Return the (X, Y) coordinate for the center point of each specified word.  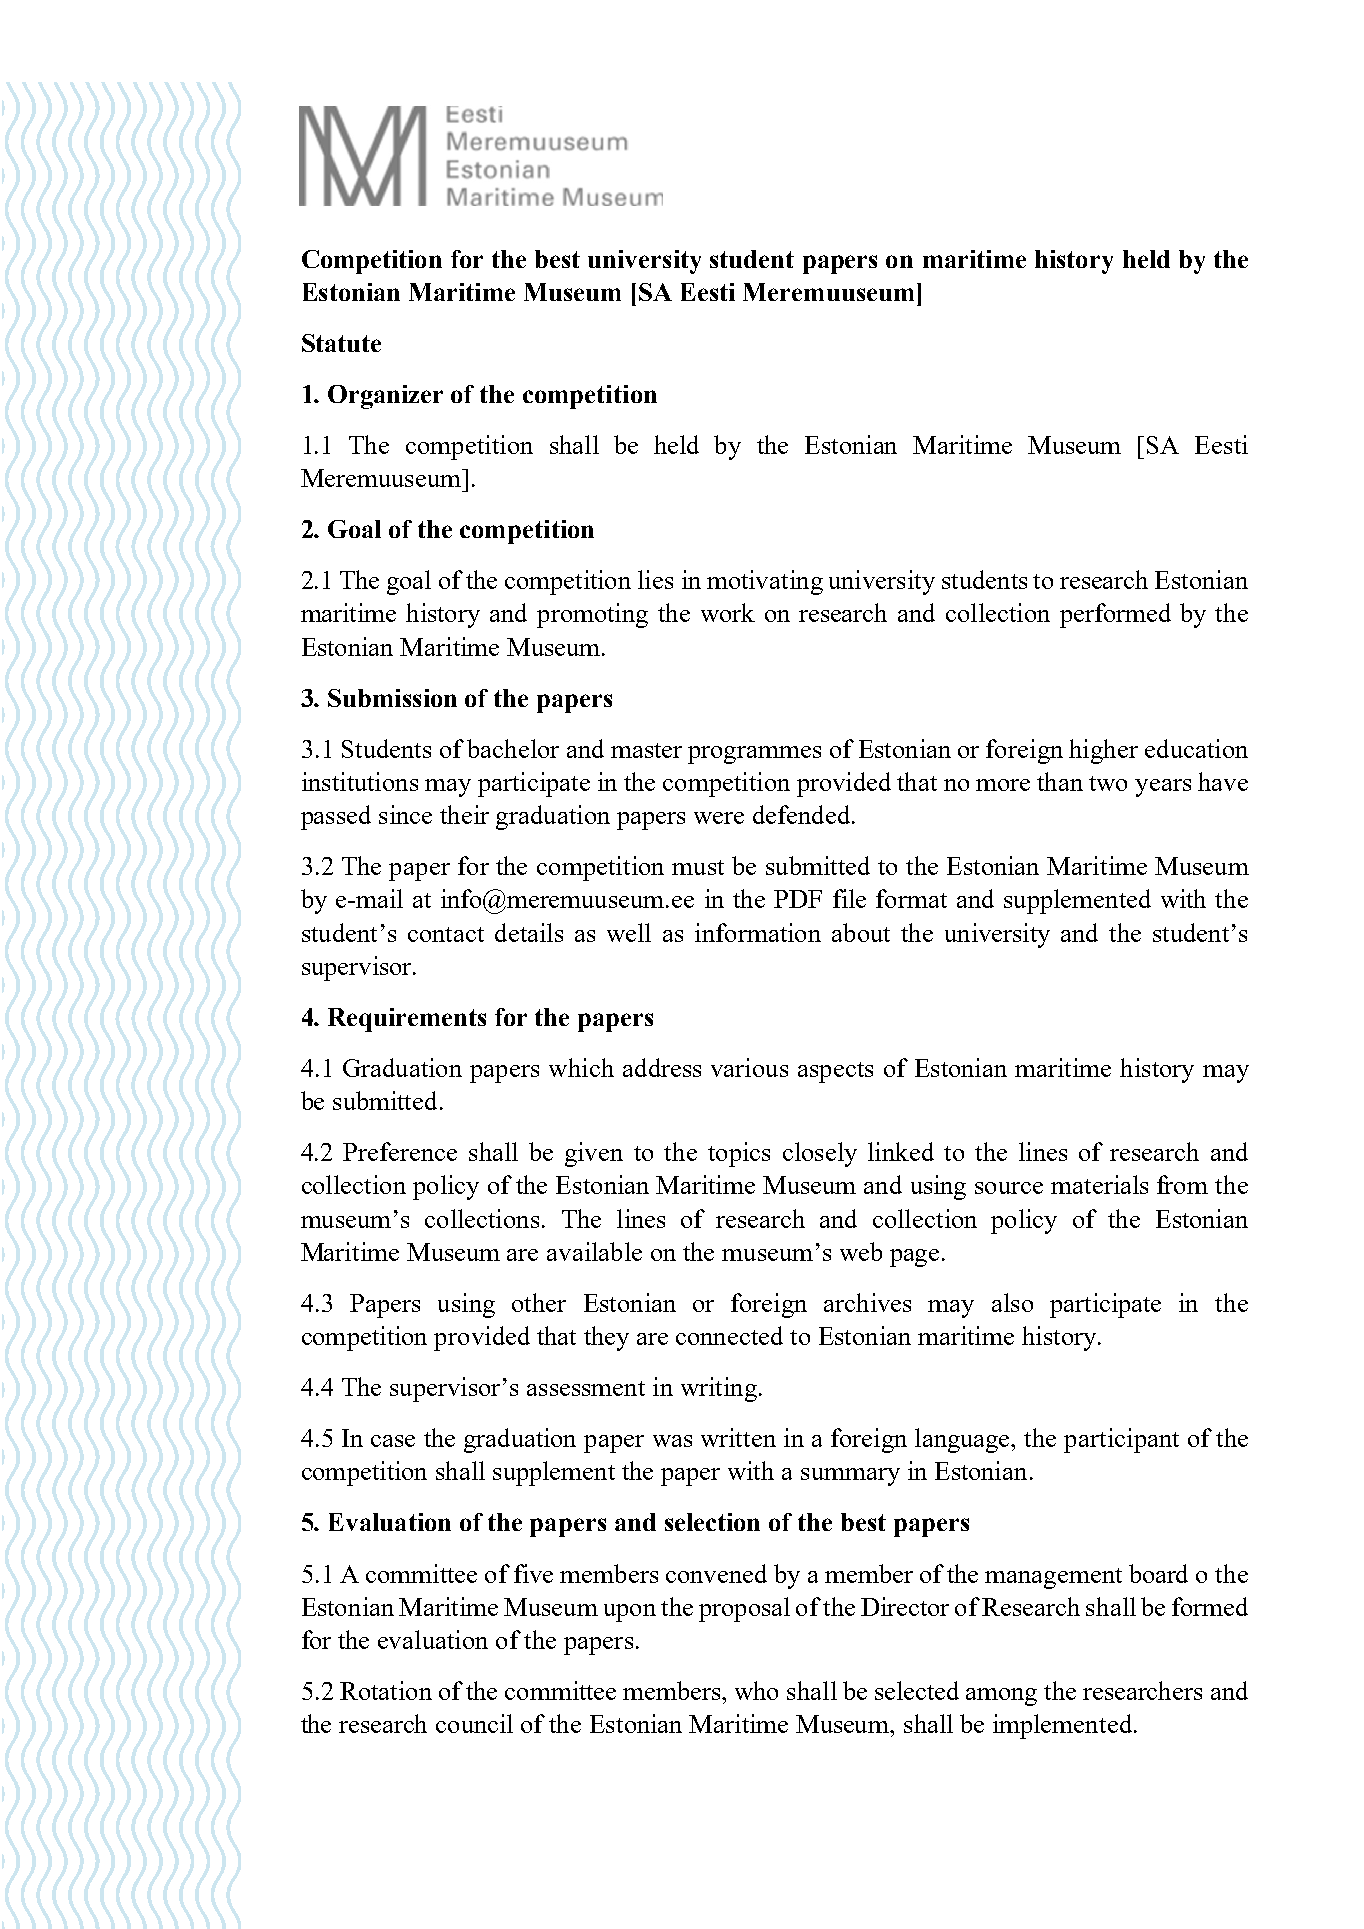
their (464, 814)
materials (1099, 1184)
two (1108, 783)
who (756, 1690)
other (539, 1302)
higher (1103, 751)
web (861, 1251)
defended (803, 814)
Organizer (385, 397)
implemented (1062, 1726)
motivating (765, 582)
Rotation (386, 1690)
